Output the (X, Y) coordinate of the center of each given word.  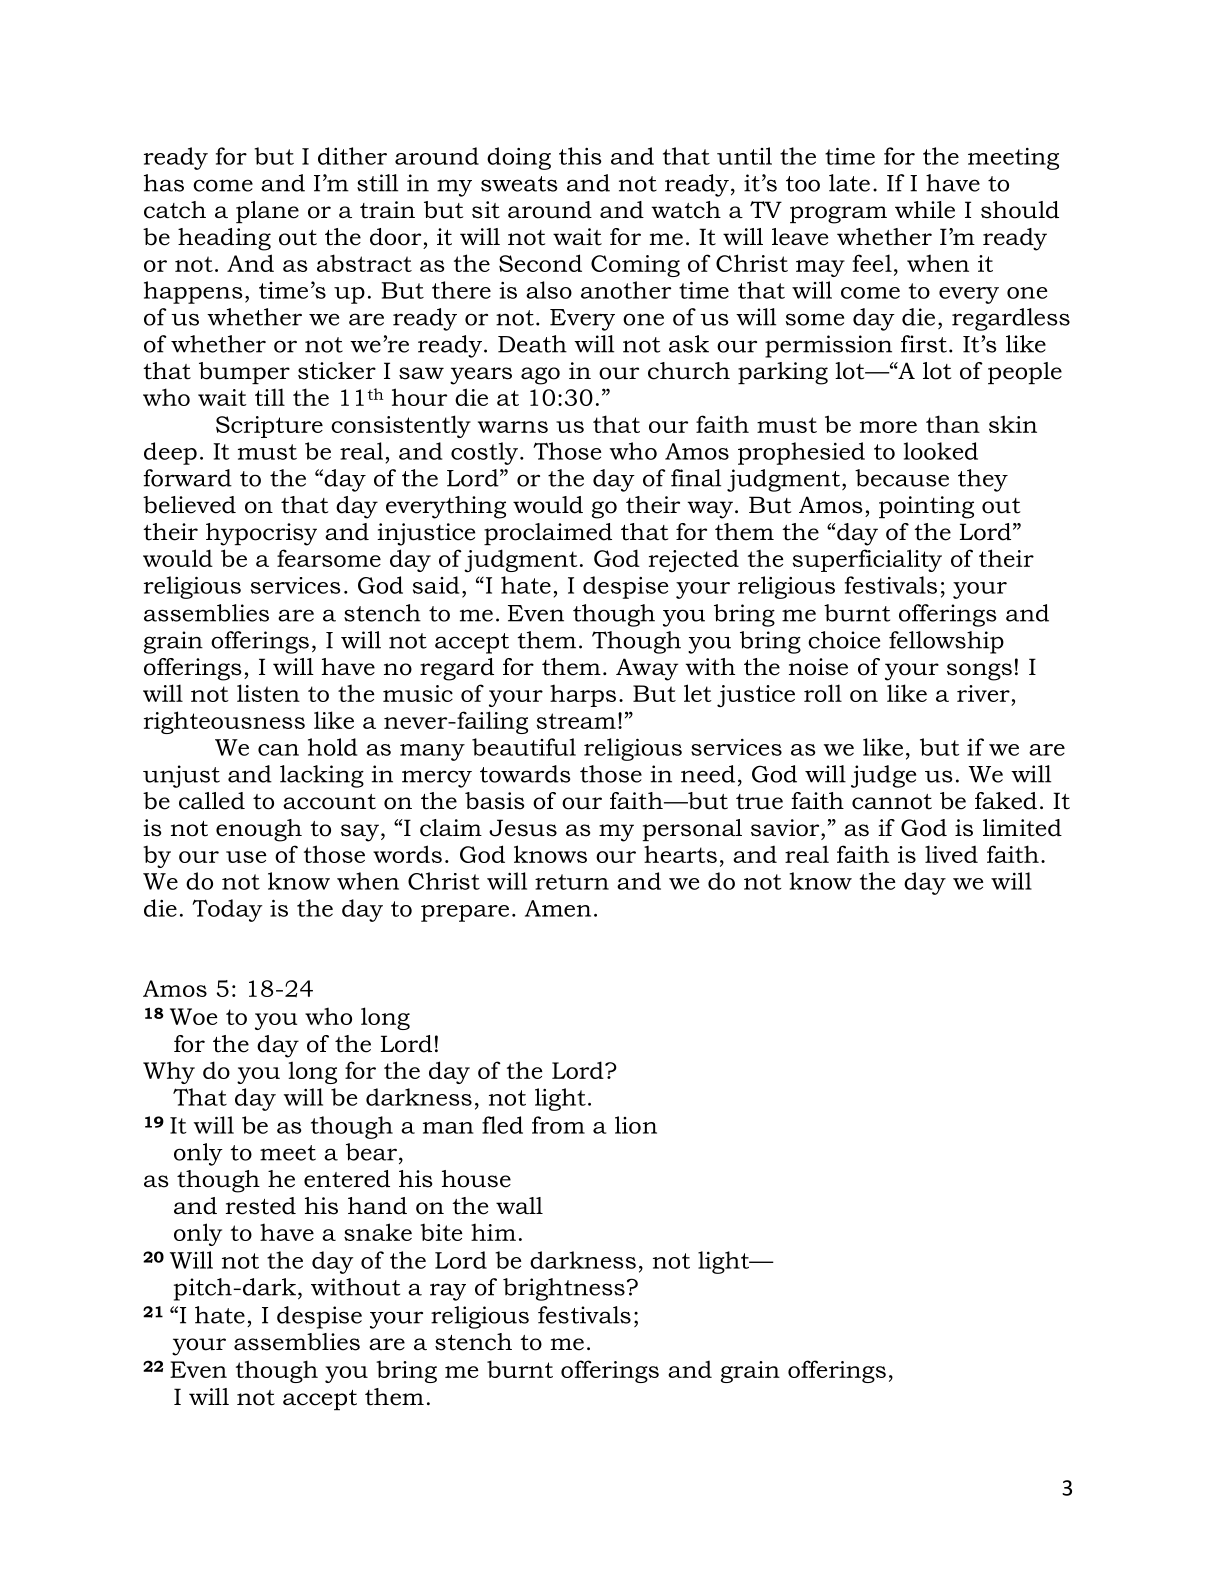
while (925, 210)
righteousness (224, 722)
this (580, 156)
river (983, 693)
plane (267, 212)
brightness (564, 1289)
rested (261, 1206)
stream (576, 721)
